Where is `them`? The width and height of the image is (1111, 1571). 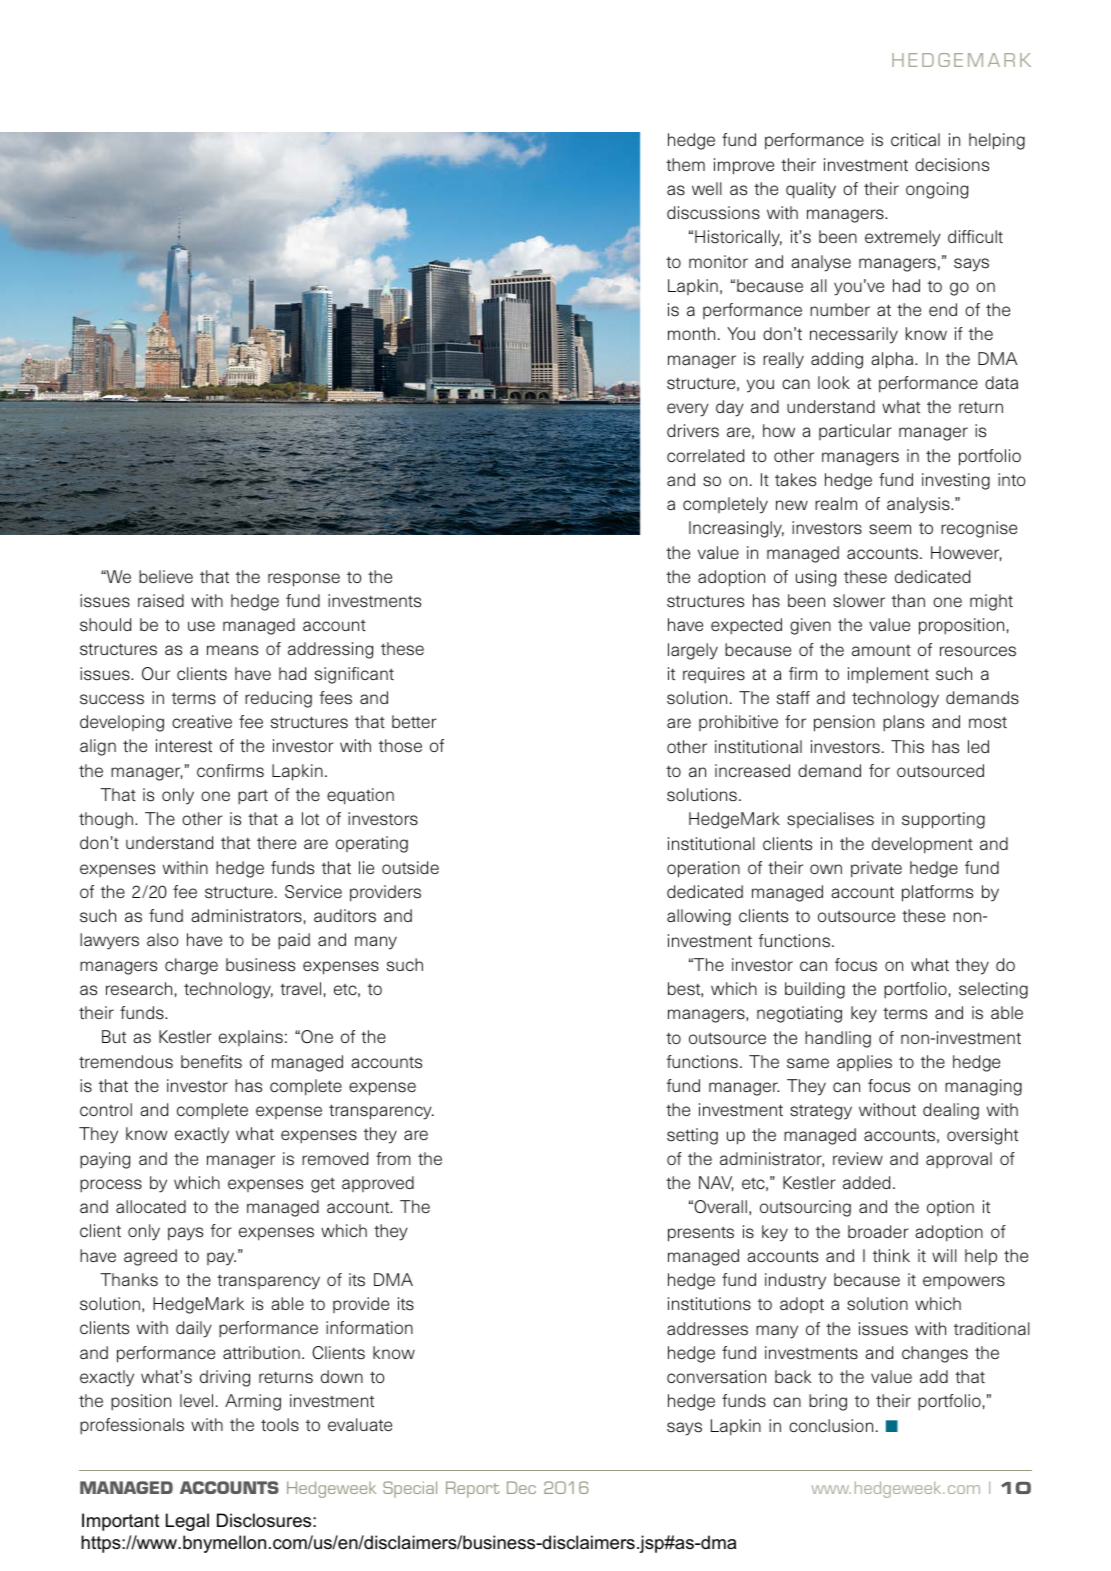 them is located at coordinates (685, 164).
